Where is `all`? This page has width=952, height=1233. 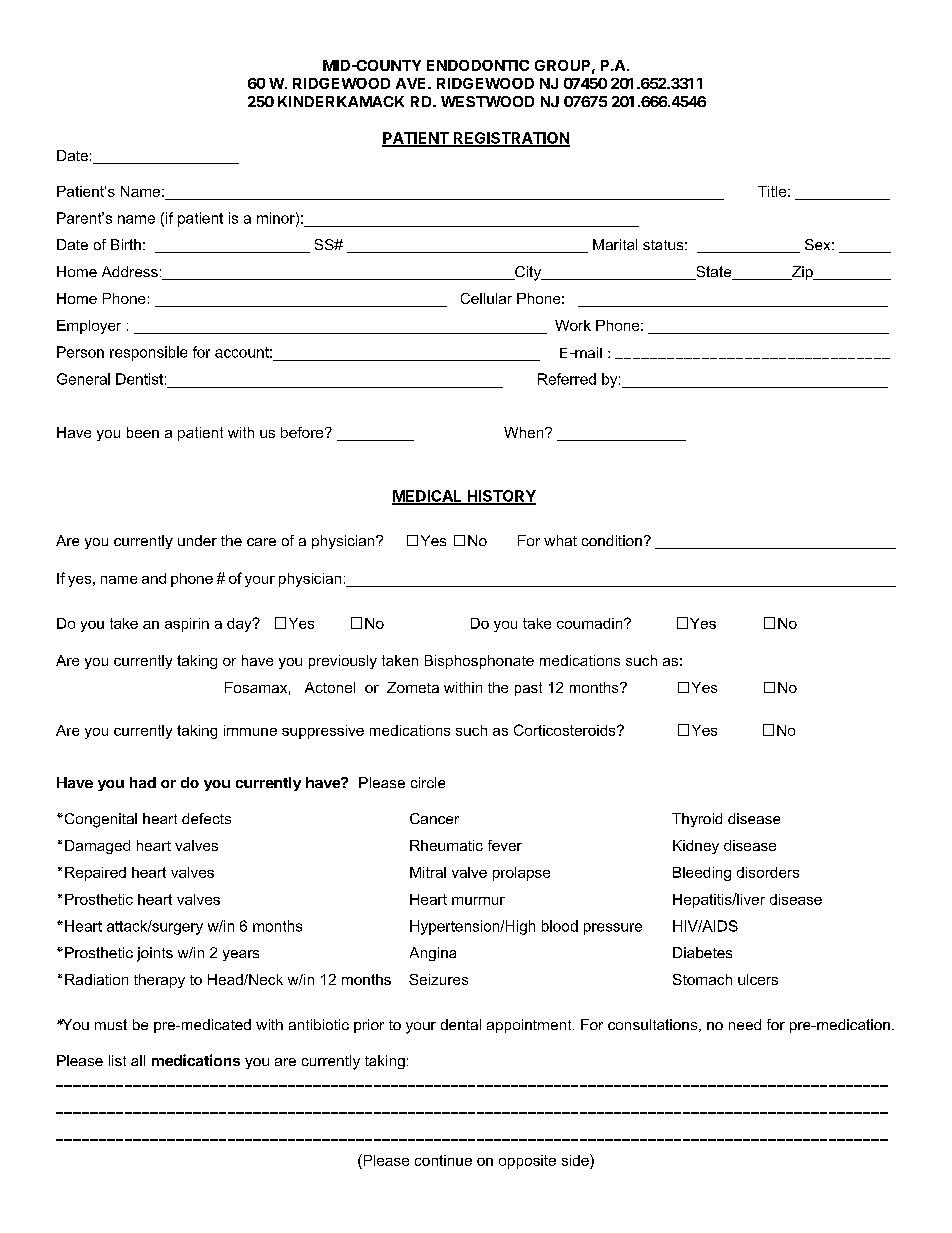 all is located at coordinates (138, 1060).
